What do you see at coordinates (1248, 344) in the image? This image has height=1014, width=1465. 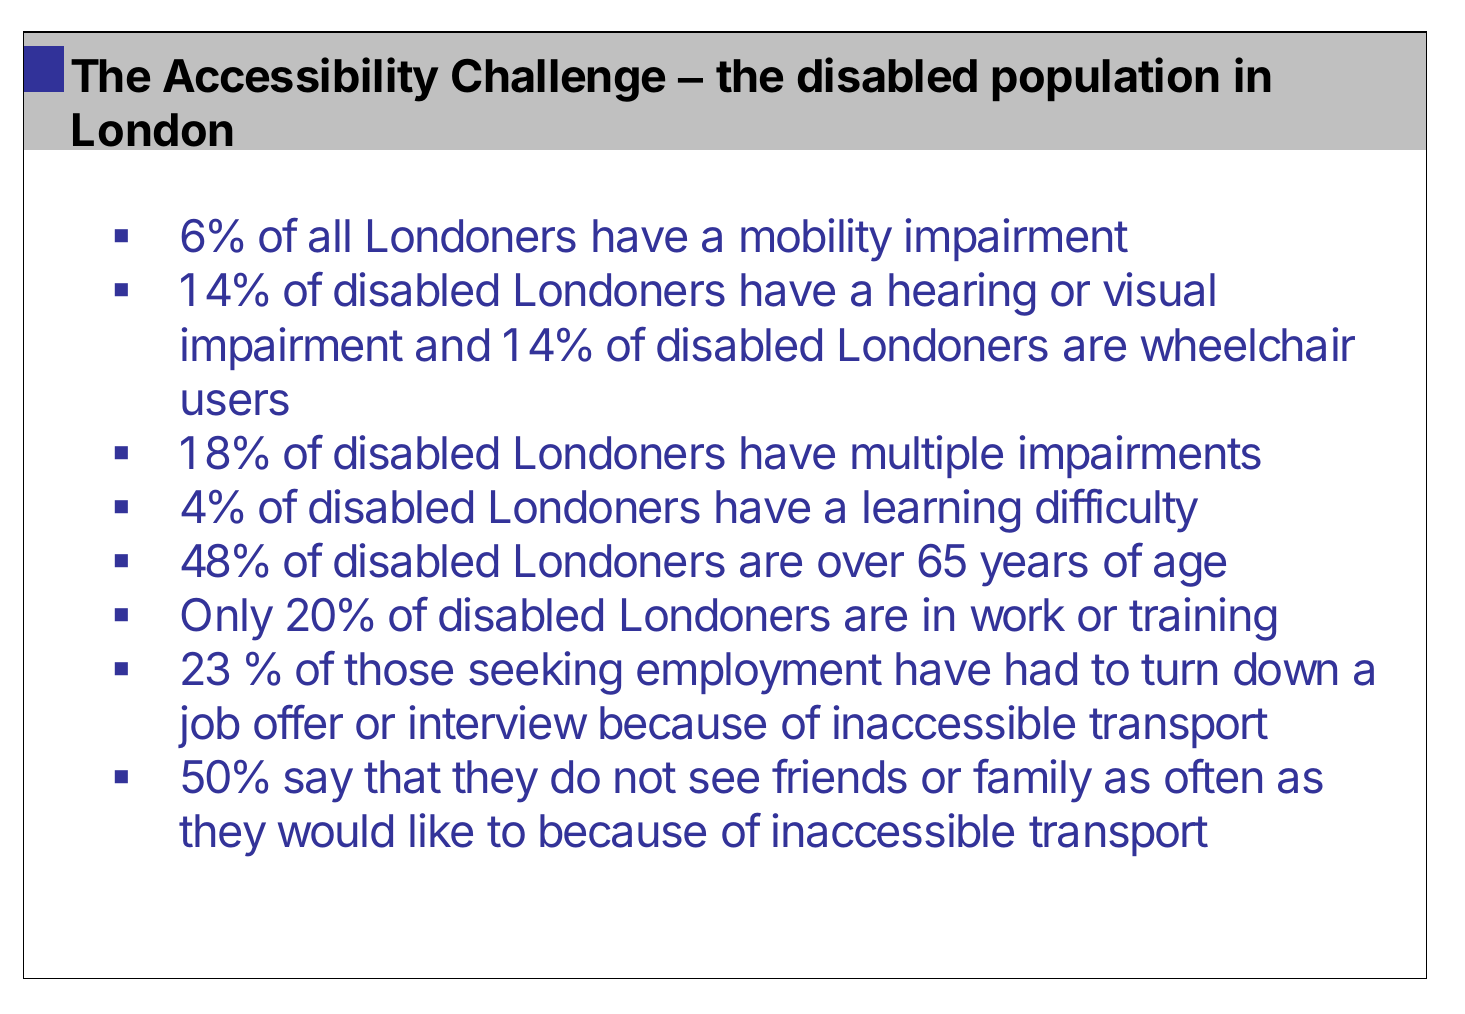 I see `wheelchair` at bounding box center [1248, 344].
